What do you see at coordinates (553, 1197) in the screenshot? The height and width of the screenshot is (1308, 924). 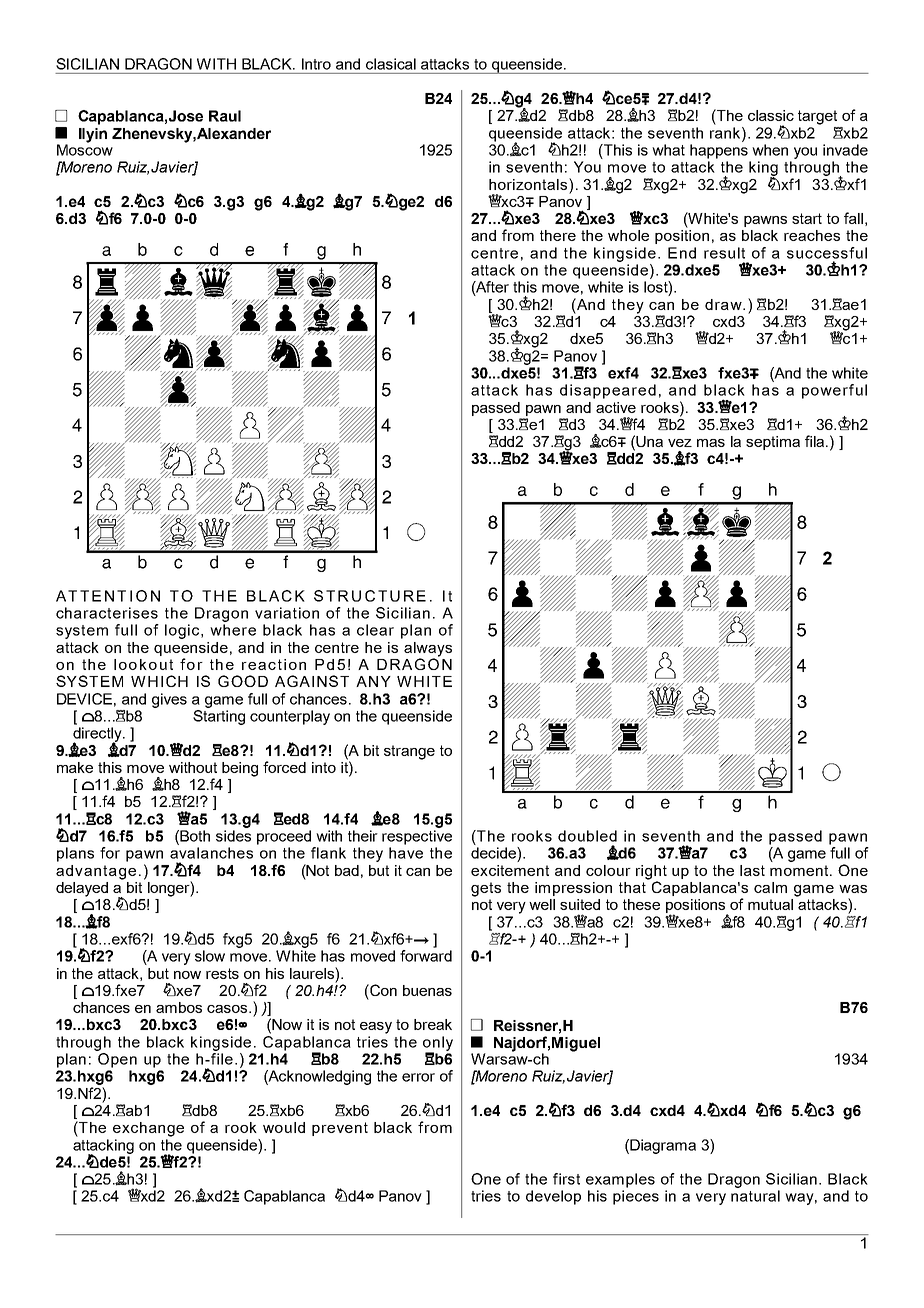 I see `develop` at bounding box center [553, 1197].
